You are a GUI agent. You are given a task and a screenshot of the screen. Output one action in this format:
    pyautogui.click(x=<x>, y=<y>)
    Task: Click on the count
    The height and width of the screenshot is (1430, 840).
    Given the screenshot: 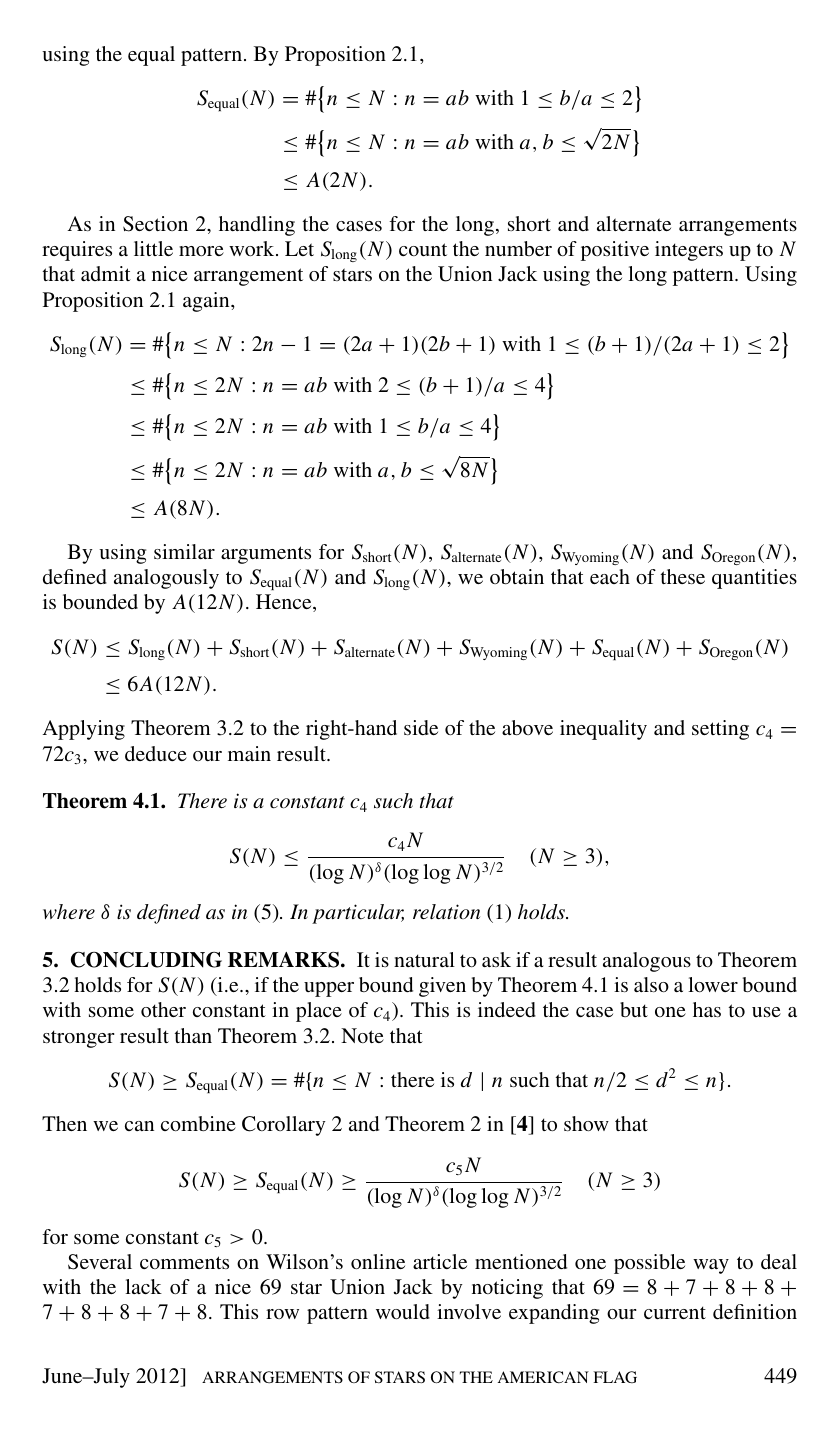 What is the action you would take?
    pyautogui.click(x=423, y=249)
